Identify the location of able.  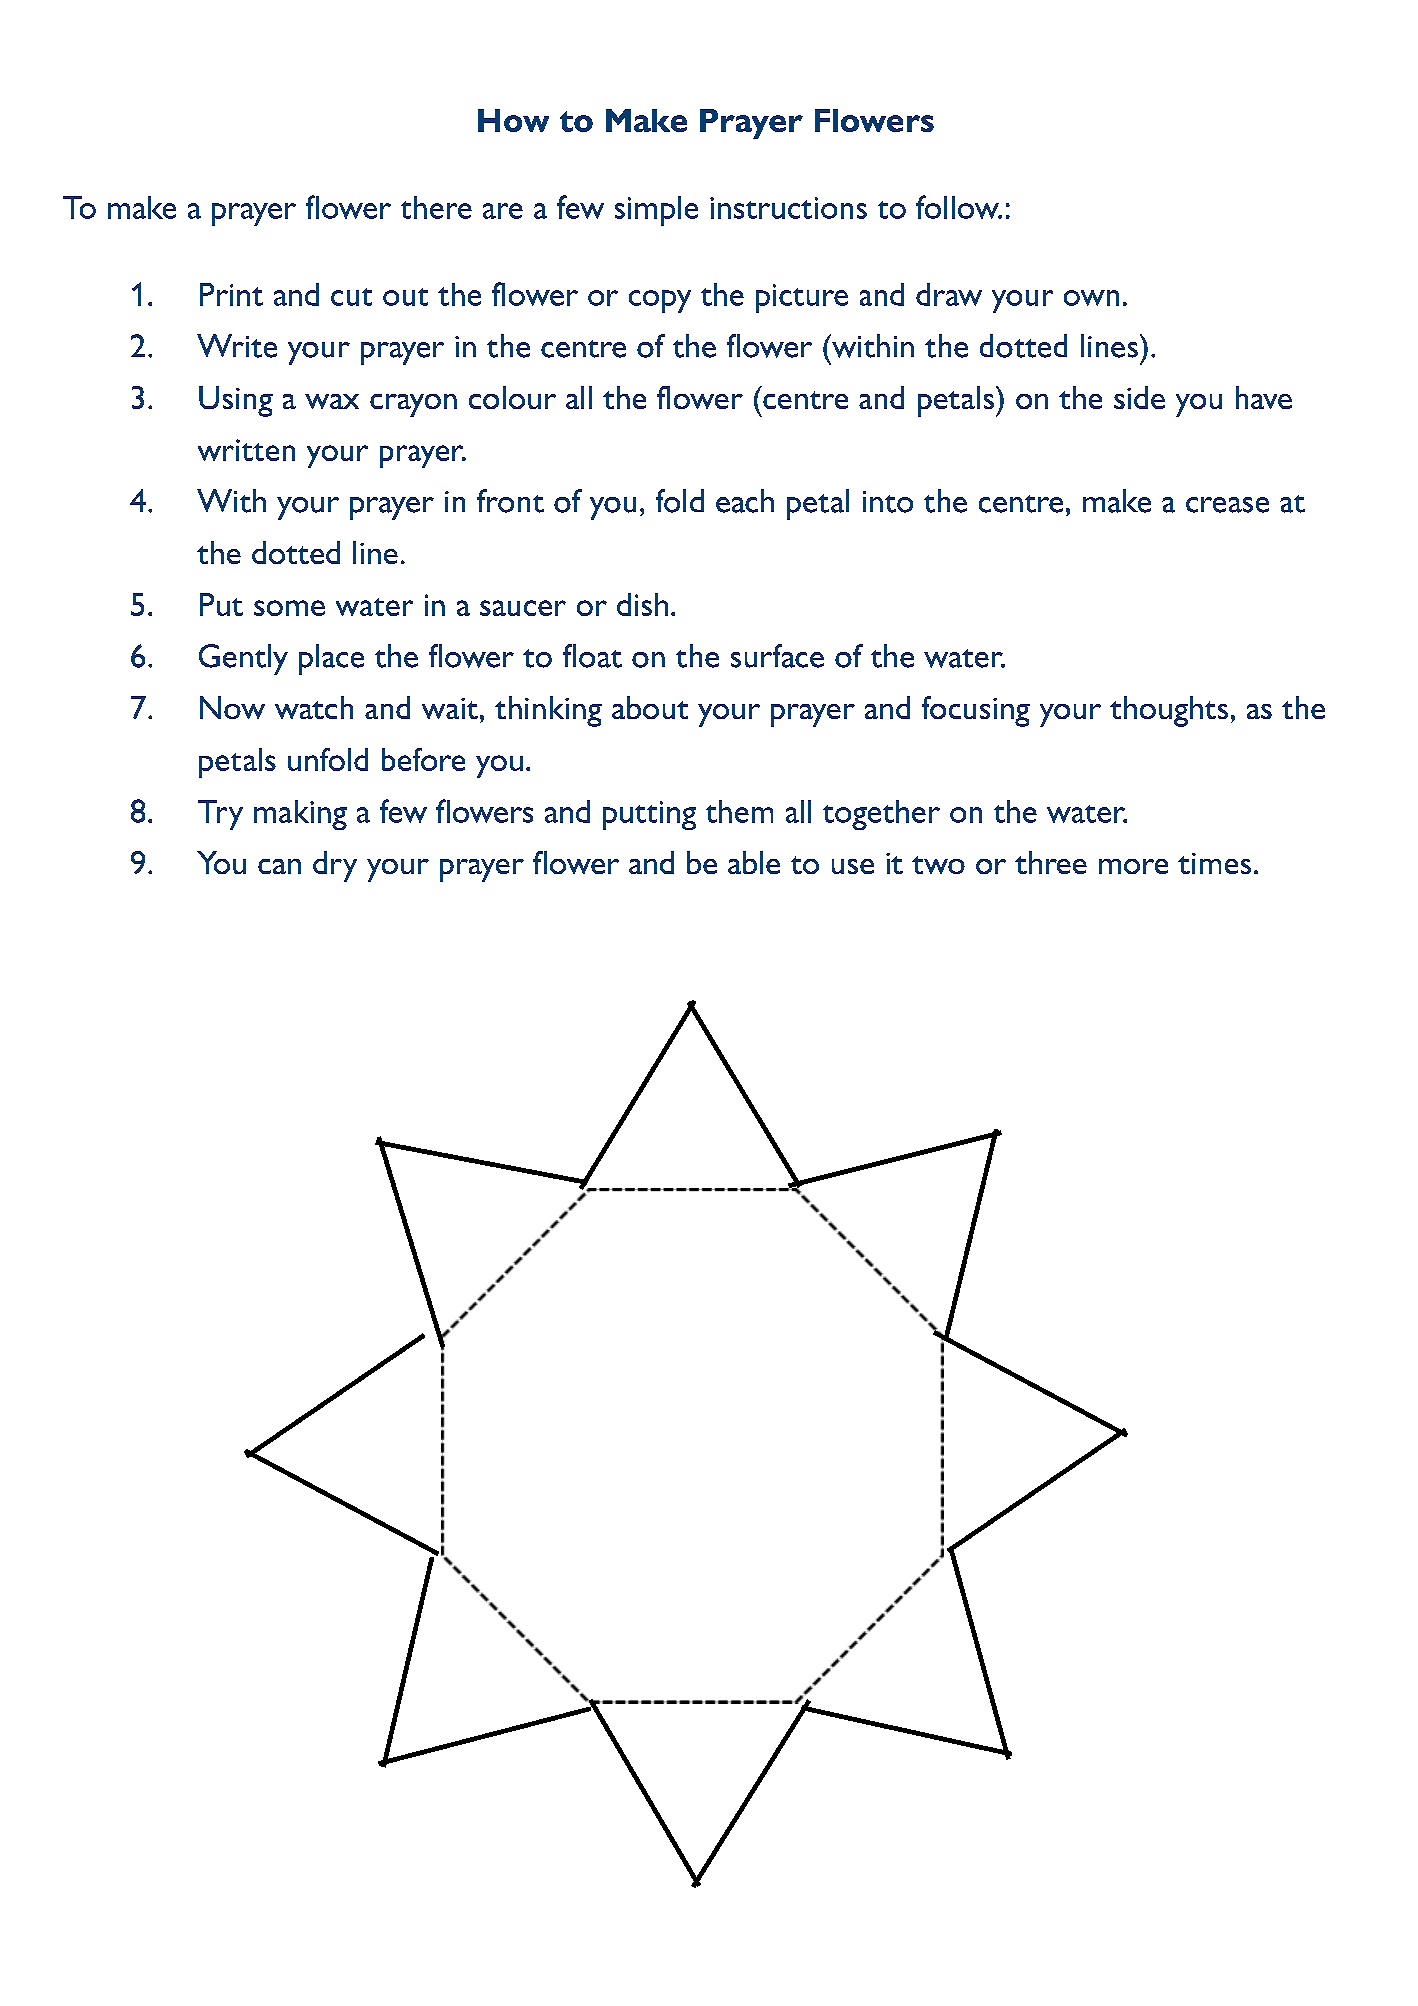
(754, 862).
